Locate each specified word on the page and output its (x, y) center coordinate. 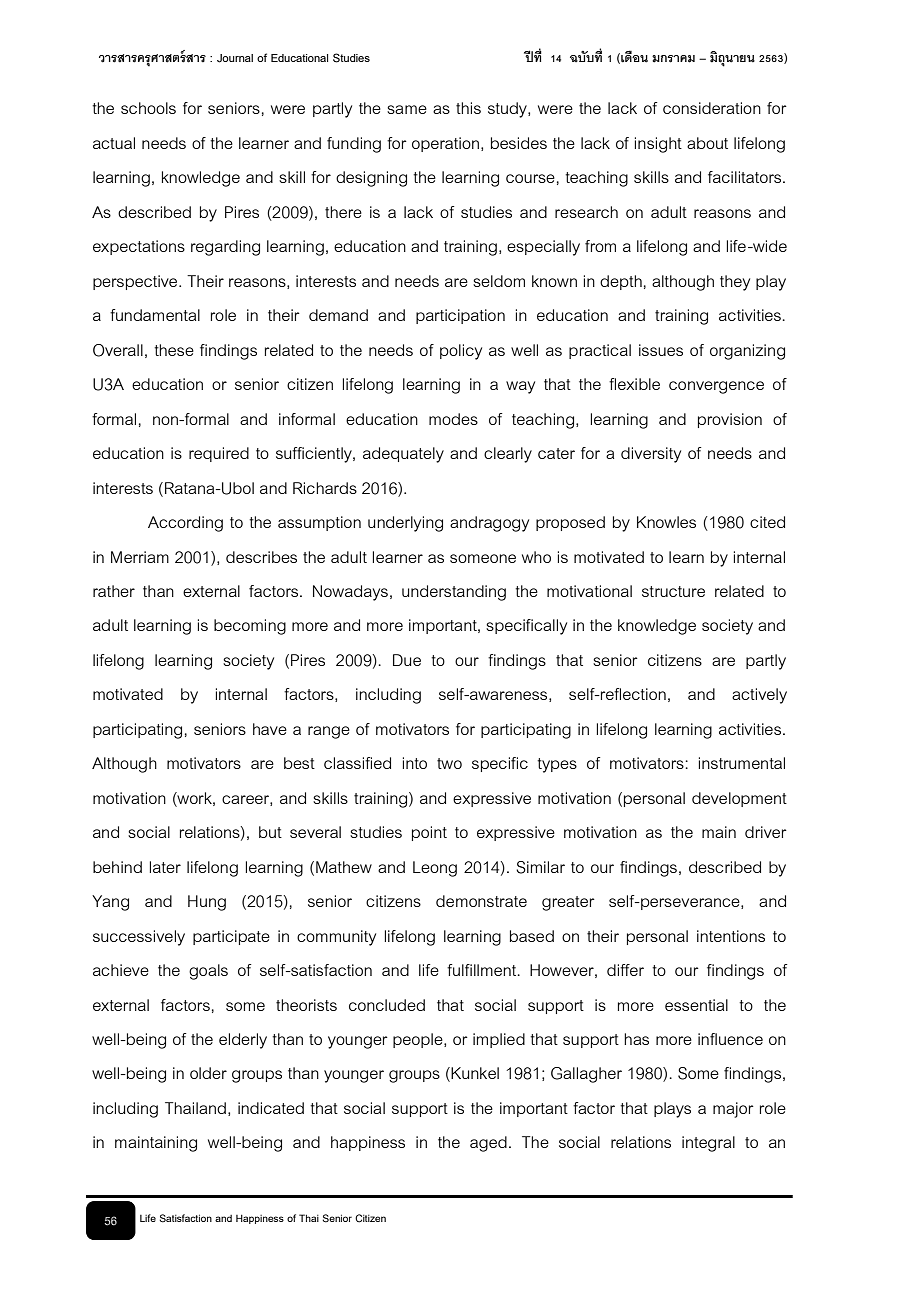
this (468, 108)
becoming (250, 627)
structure (673, 591)
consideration (712, 108)
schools (148, 108)
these (174, 350)
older (208, 1073)
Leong (435, 869)
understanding (454, 593)
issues (661, 350)
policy (461, 352)
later (165, 867)
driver (766, 832)
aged (488, 1144)
